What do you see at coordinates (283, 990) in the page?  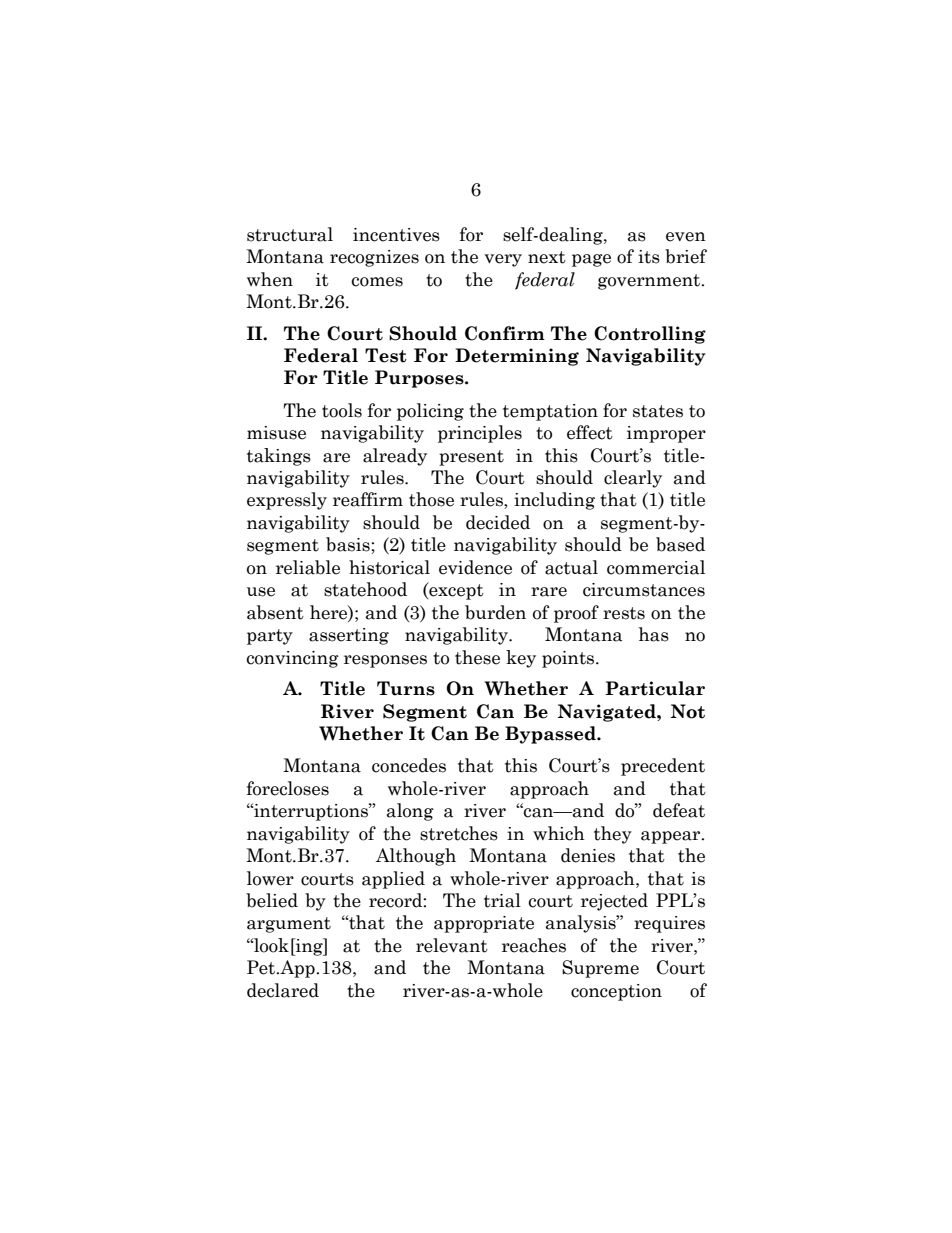 I see `declared` at bounding box center [283, 990].
